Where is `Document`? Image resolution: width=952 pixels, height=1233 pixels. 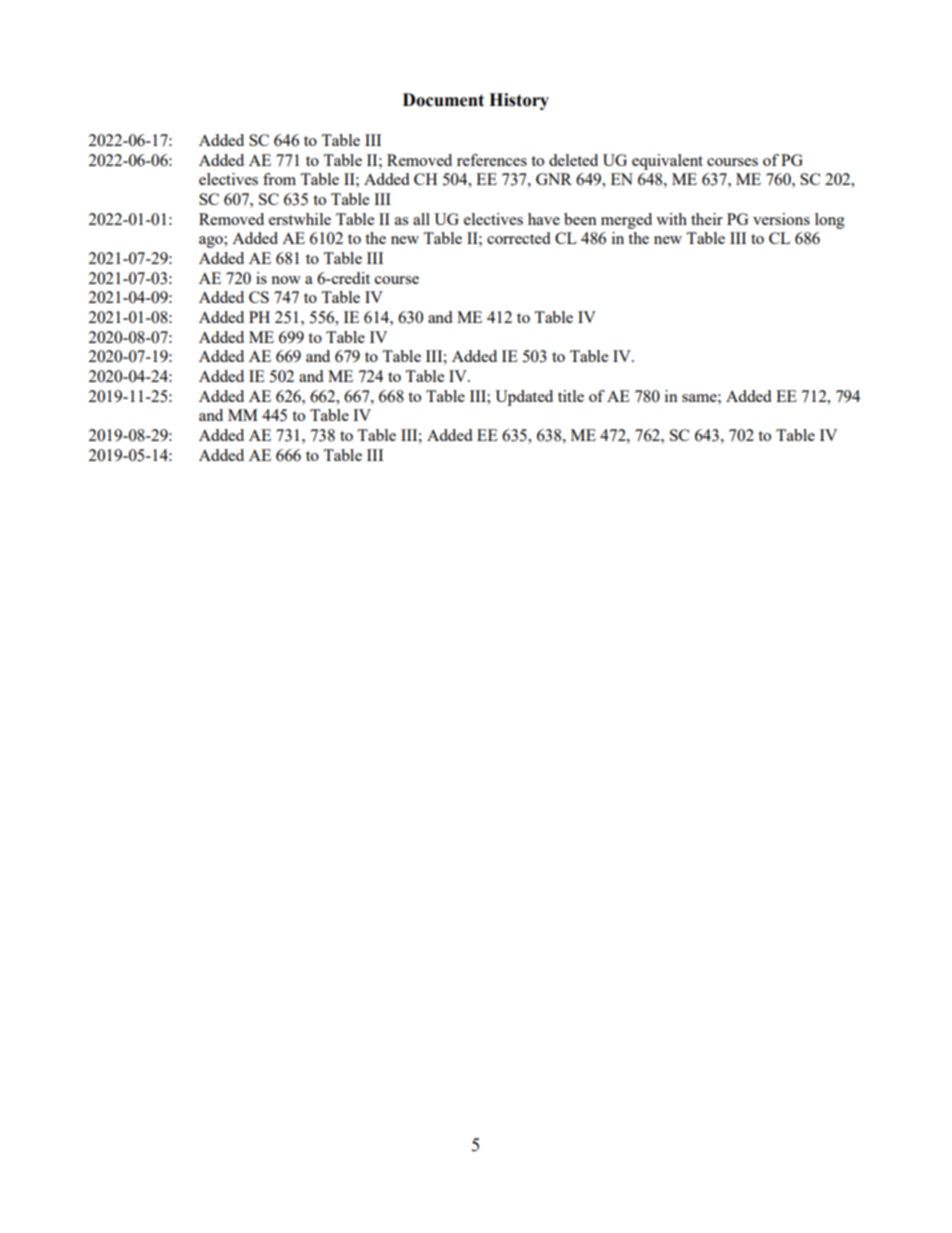 Document is located at coordinates (443, 100).
